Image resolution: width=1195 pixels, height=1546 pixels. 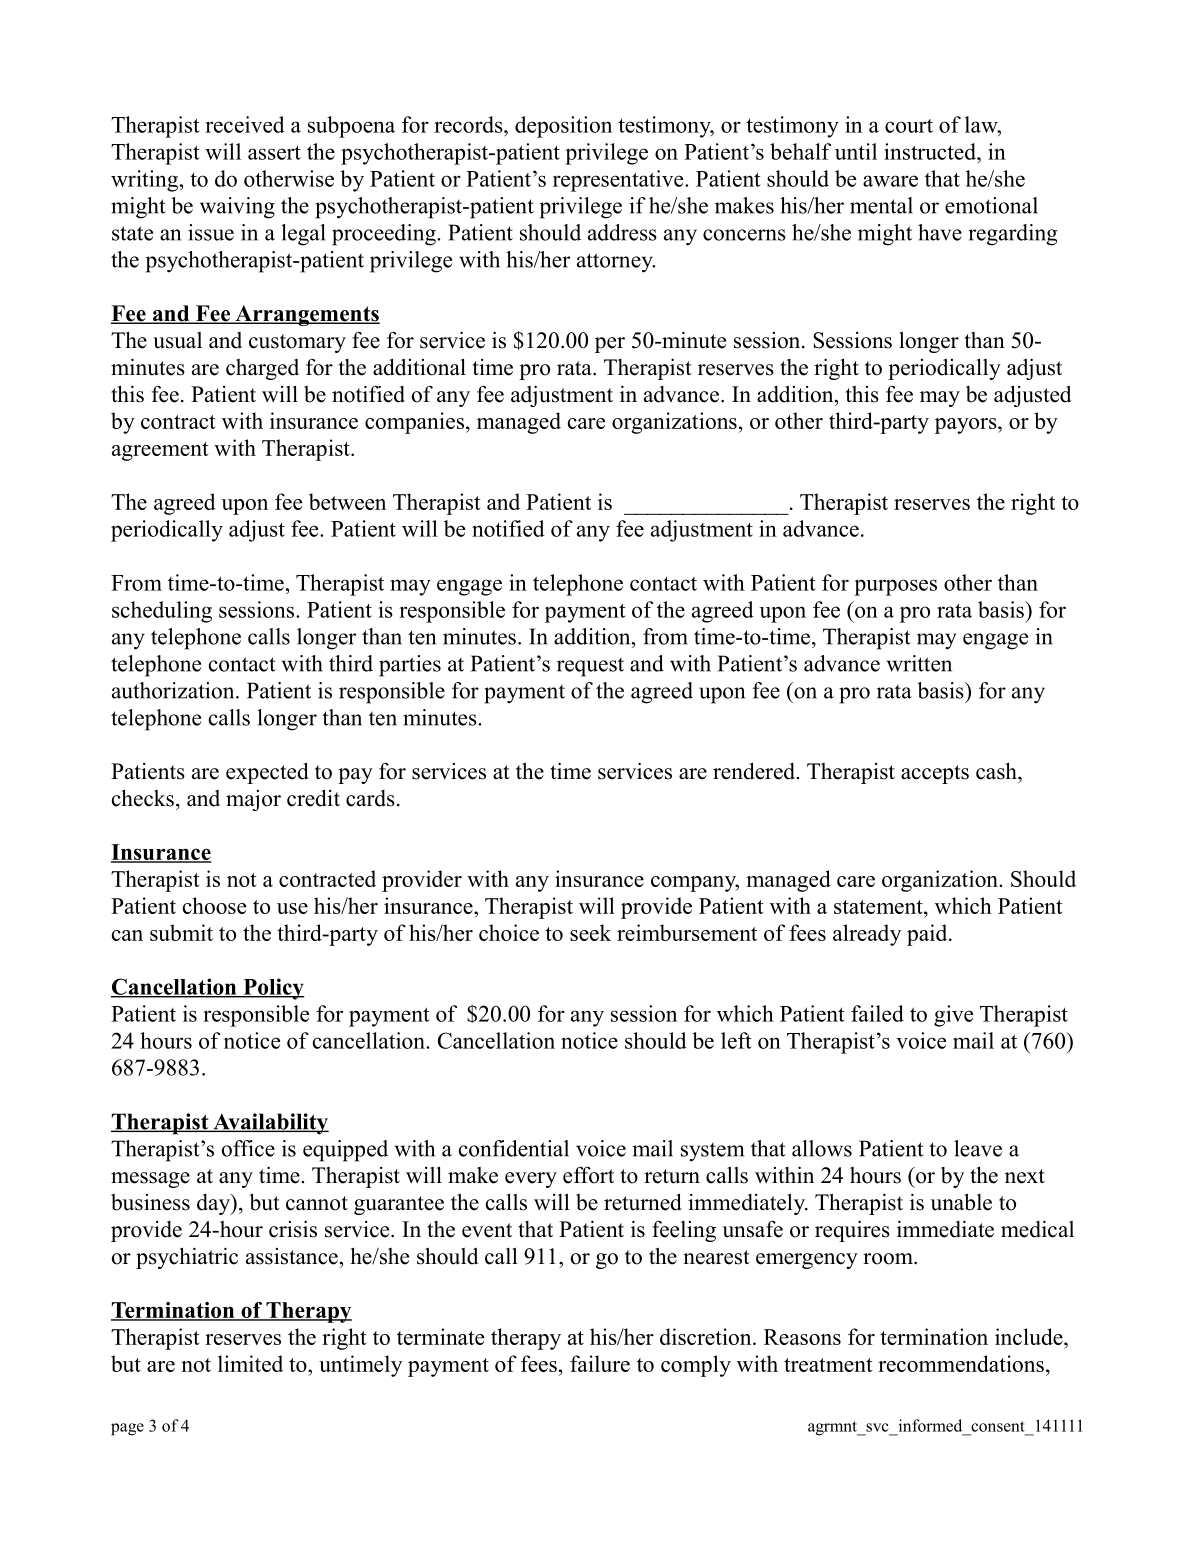 What do you see at coordinates (931, 151) in the document?
I see `instructed` at bounding box center [931, 151].
